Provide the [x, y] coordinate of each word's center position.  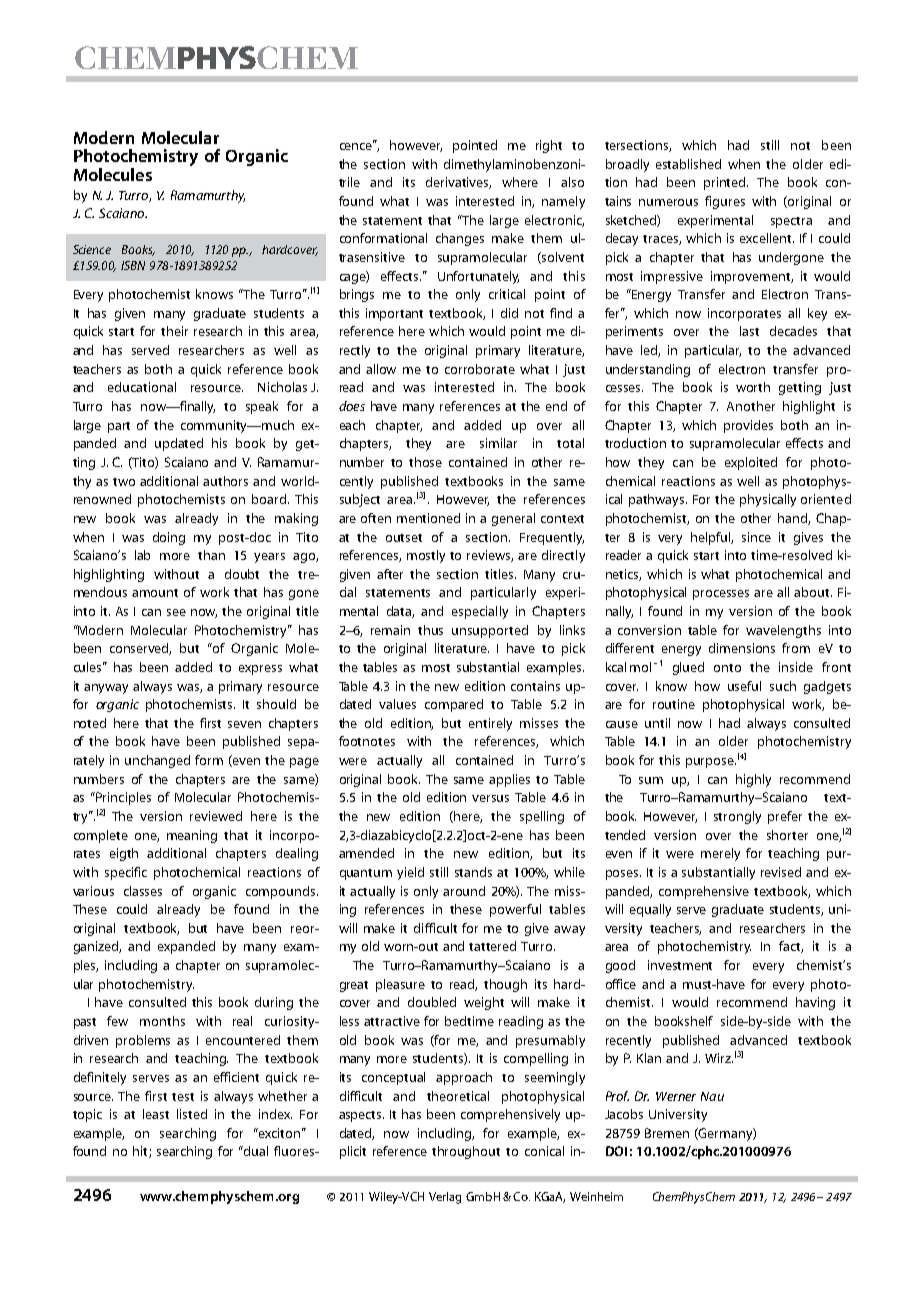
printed [726, 183]
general [513, 519]
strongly [737, 817]
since [756, 537]
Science [92, 249]
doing [169, 538]
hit [141, 1152]
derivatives [458, 183]
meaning [192, 836]
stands [473, 872]
